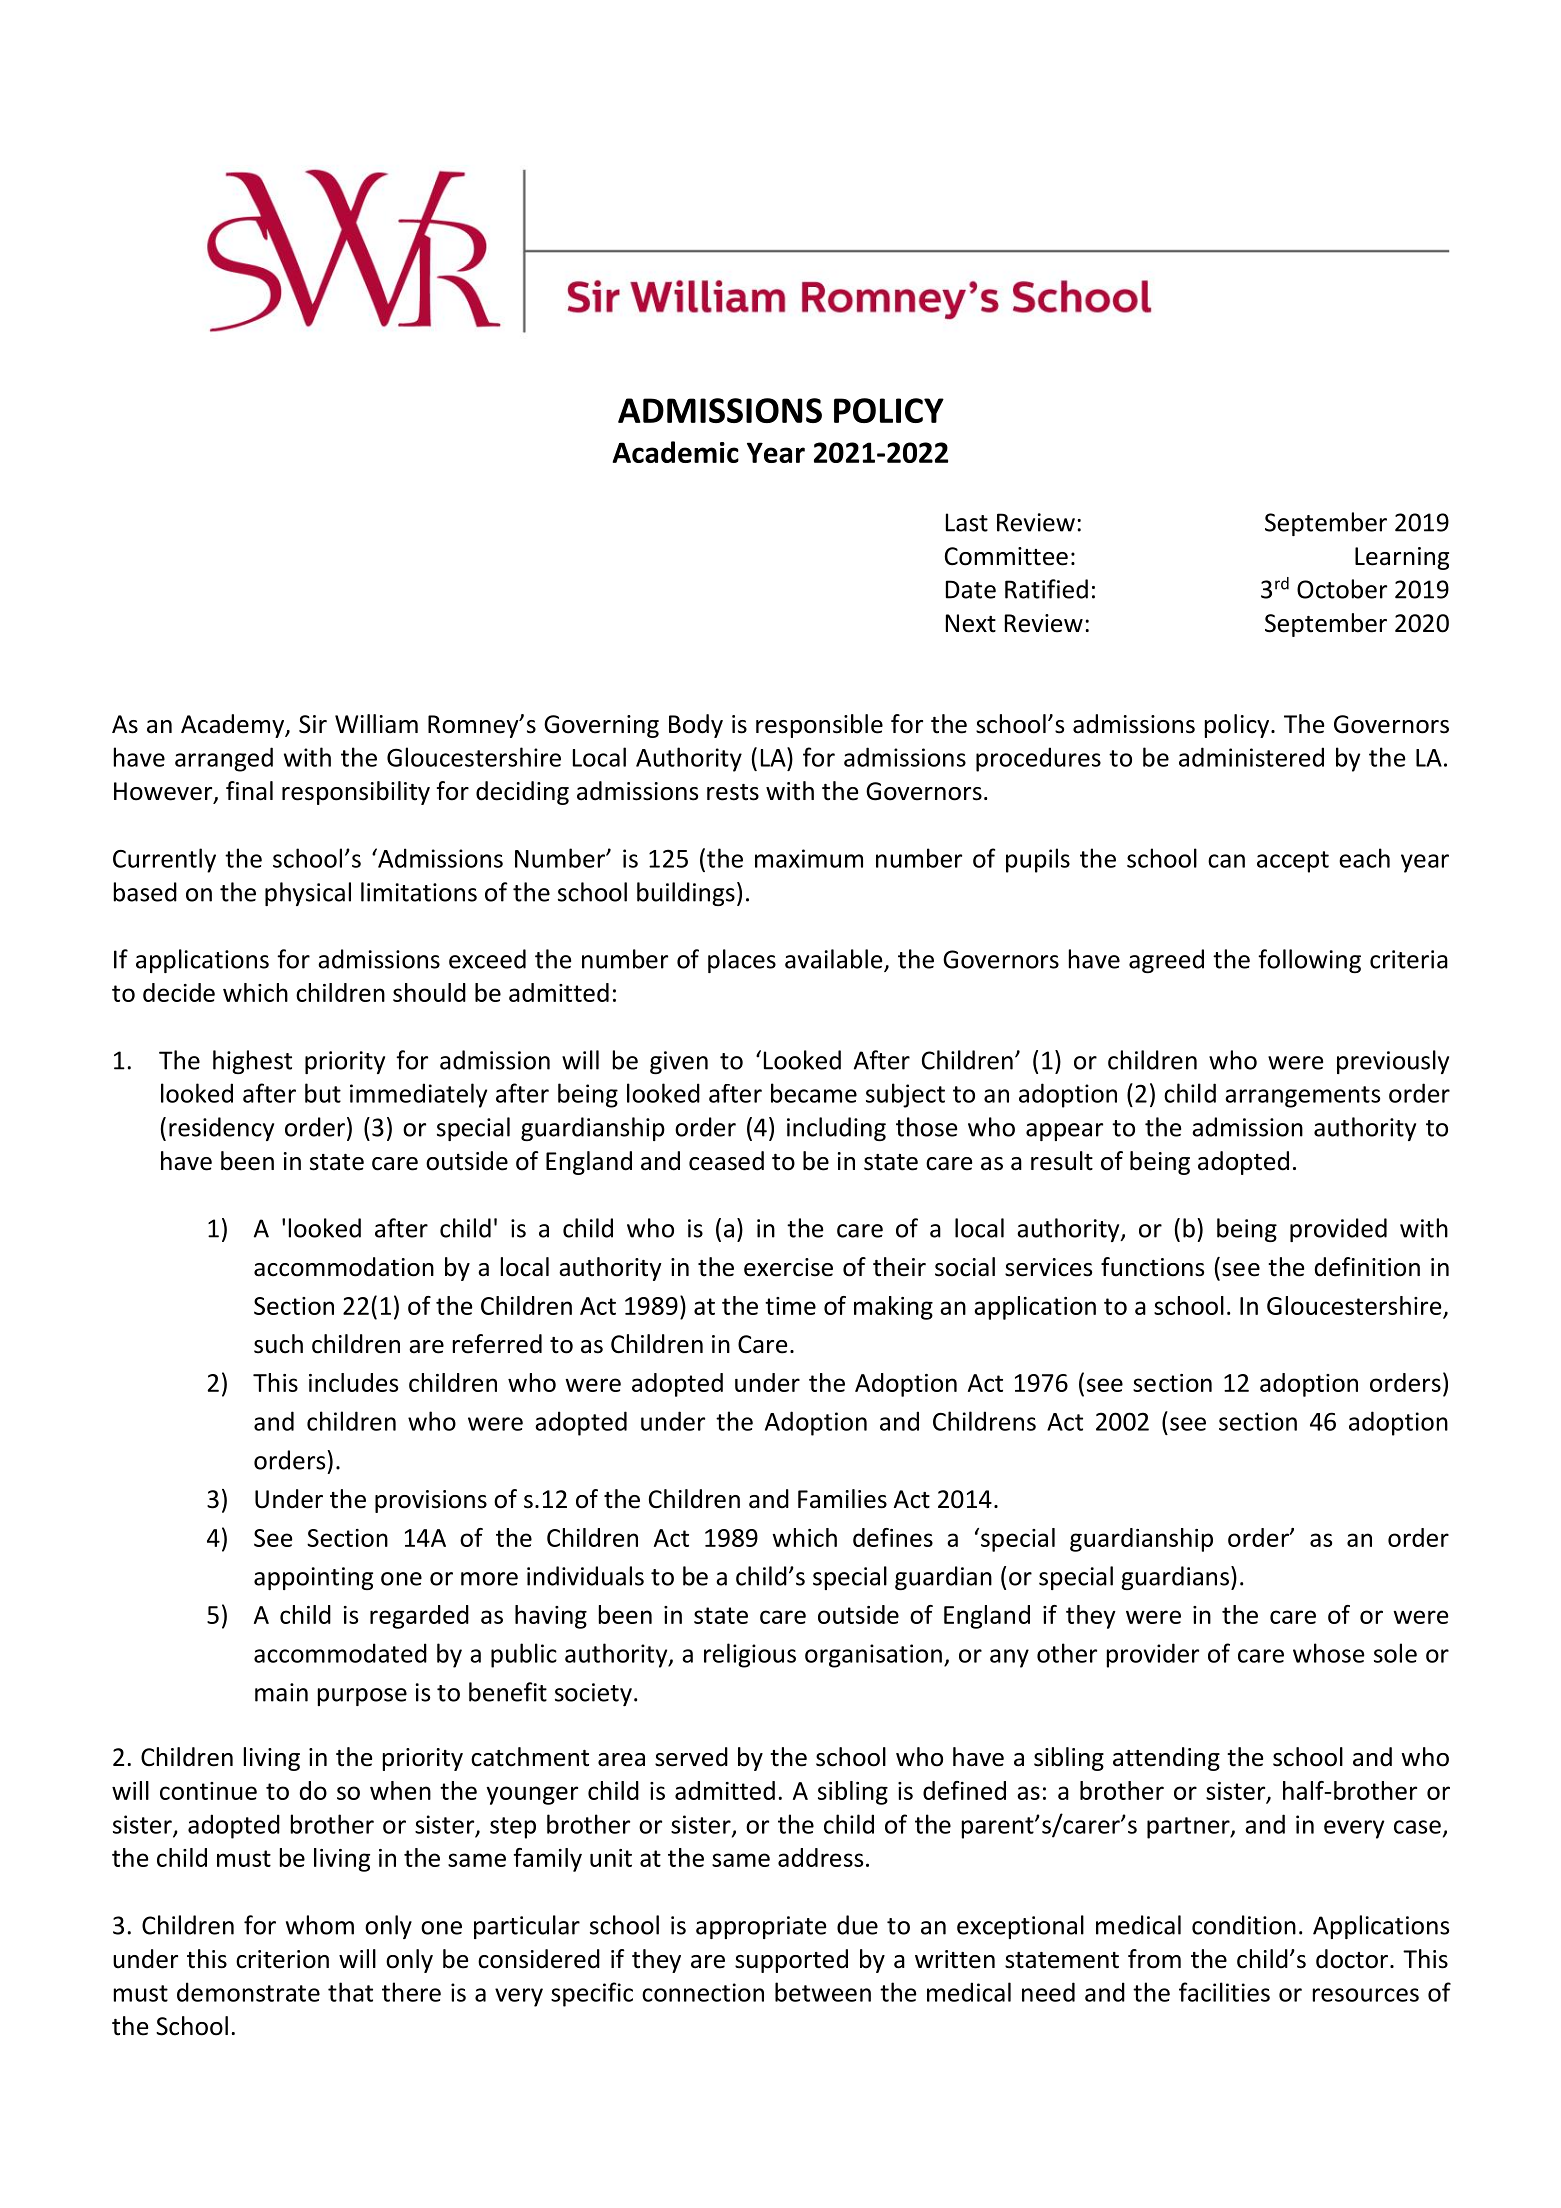 Image resolution: width=1561 pixels, height=2208 pixels. I want to click on places, so click(742, 961).
